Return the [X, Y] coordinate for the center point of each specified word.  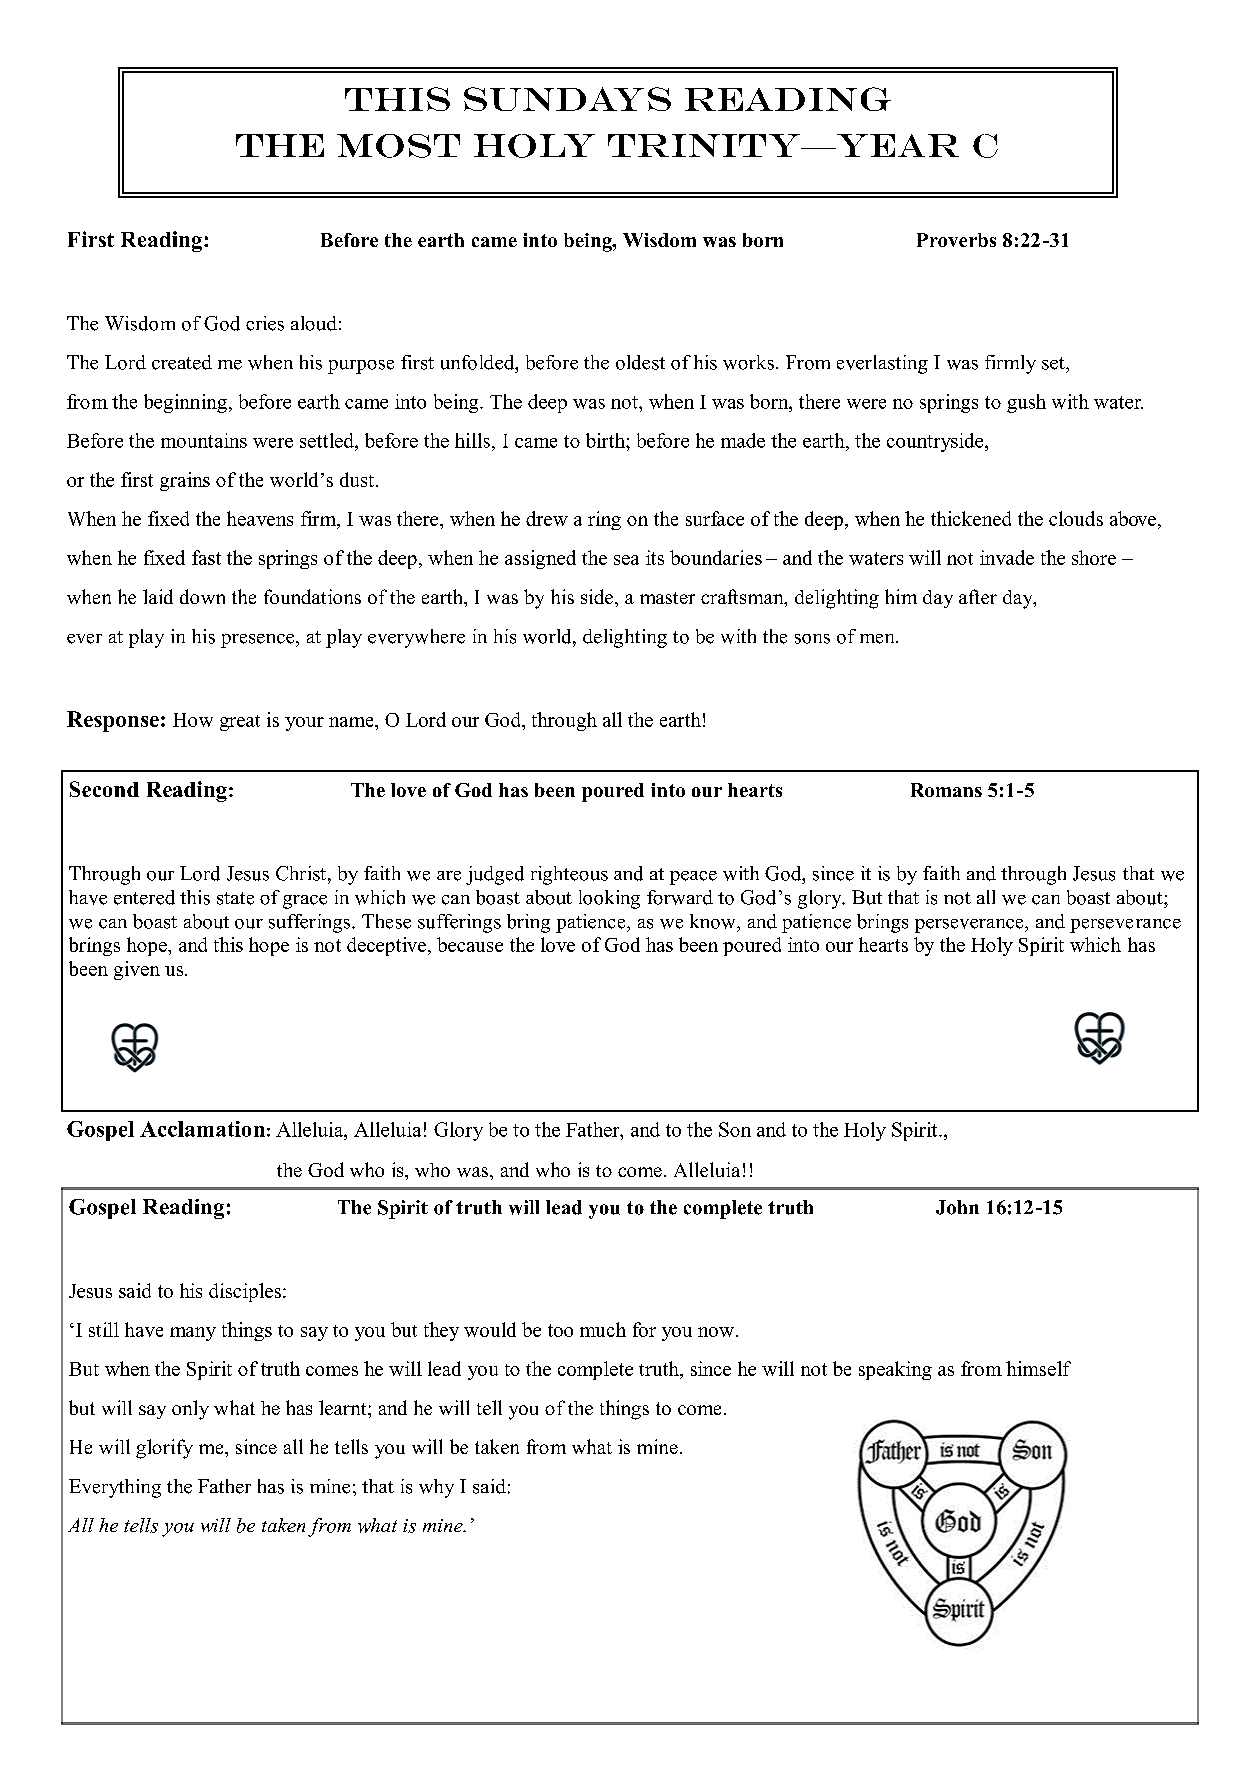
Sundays [567, 99]
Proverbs [956, 240]
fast [206, 557]
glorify [164, 1449]
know [714, 921]
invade [1007, 557]
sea [626, 560]
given [137, 970]
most [398, 146]
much [603, 1329]
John [957, 1207]
